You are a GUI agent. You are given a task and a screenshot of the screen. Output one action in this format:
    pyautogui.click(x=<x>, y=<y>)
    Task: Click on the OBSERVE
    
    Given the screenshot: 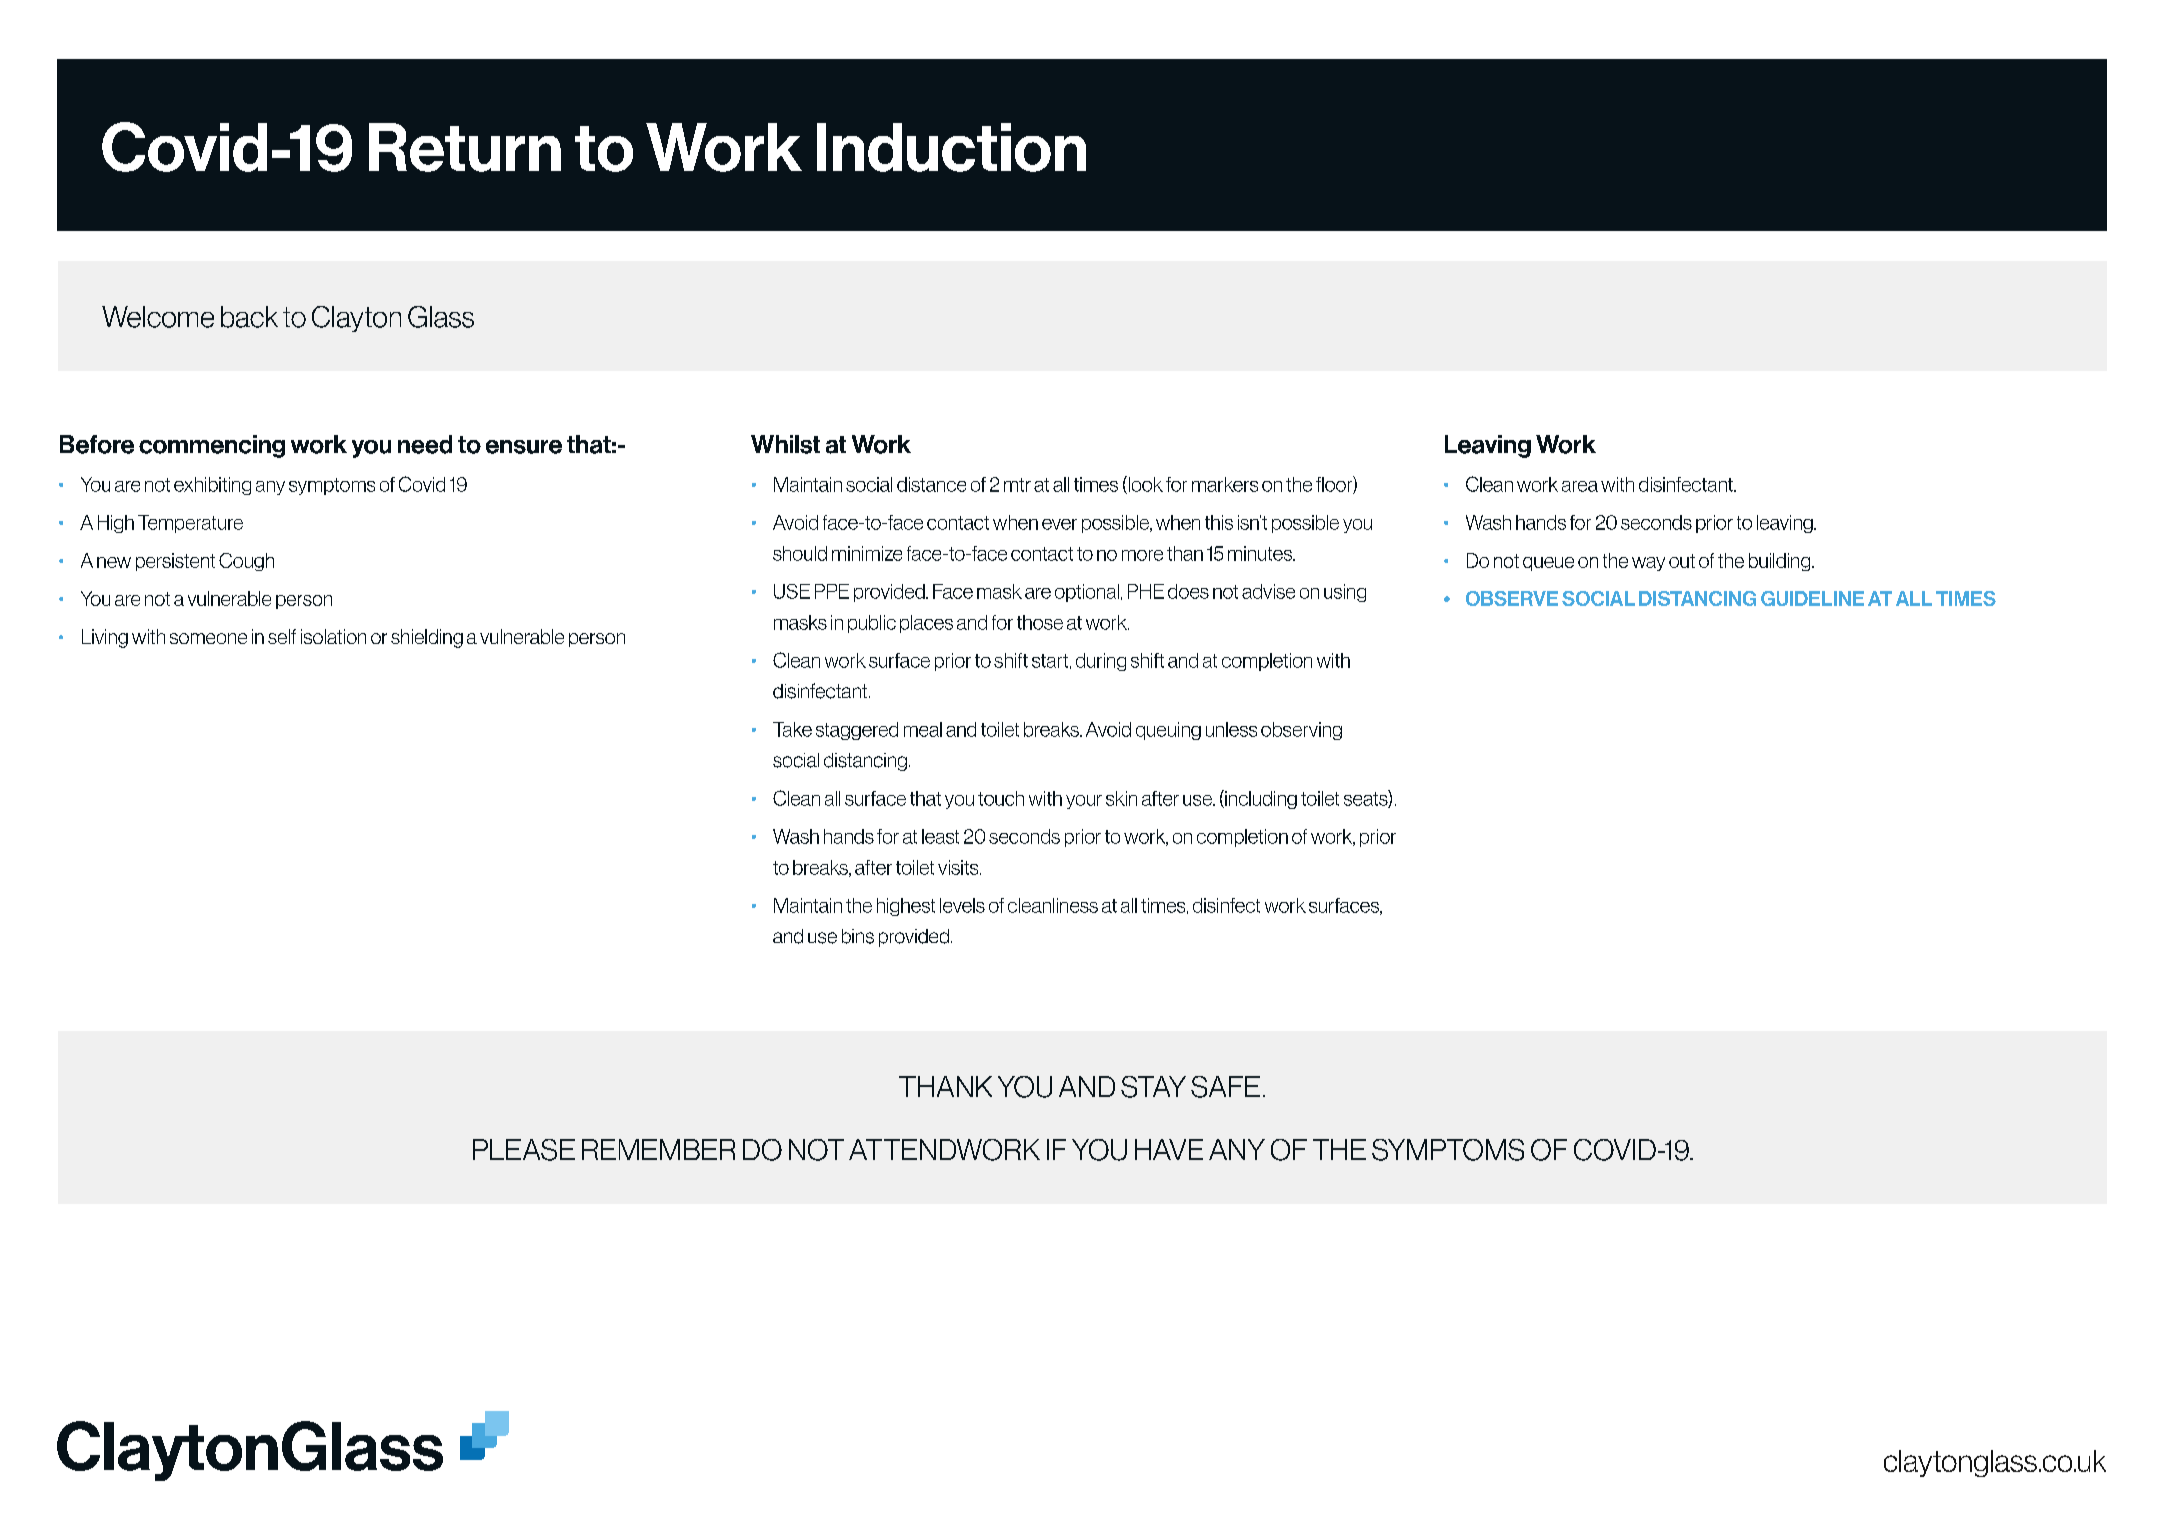 What is the action you would take?
    pyautogui.click(x=1512, y=598)
